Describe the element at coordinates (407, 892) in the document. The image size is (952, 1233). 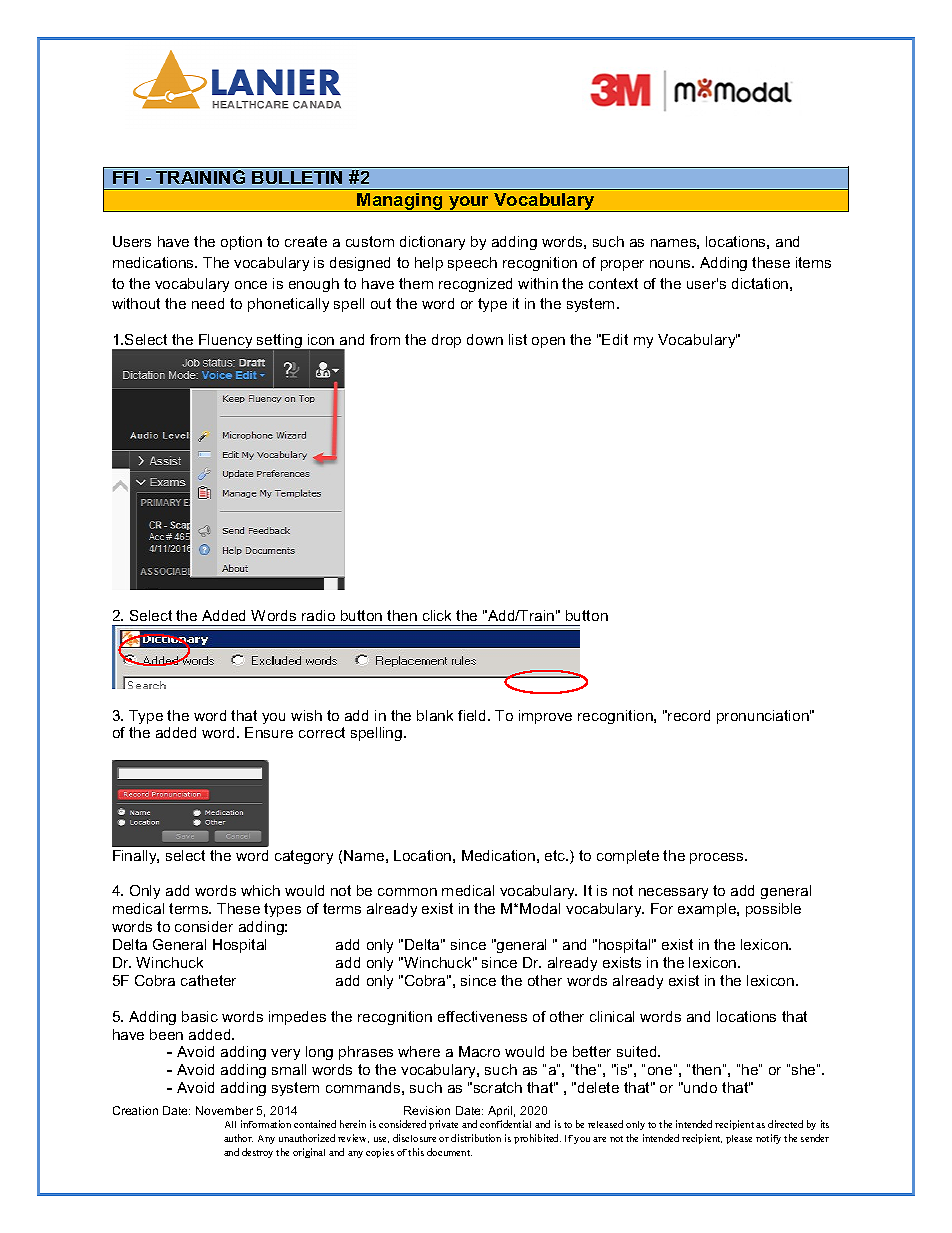
I see `common` at that location.
